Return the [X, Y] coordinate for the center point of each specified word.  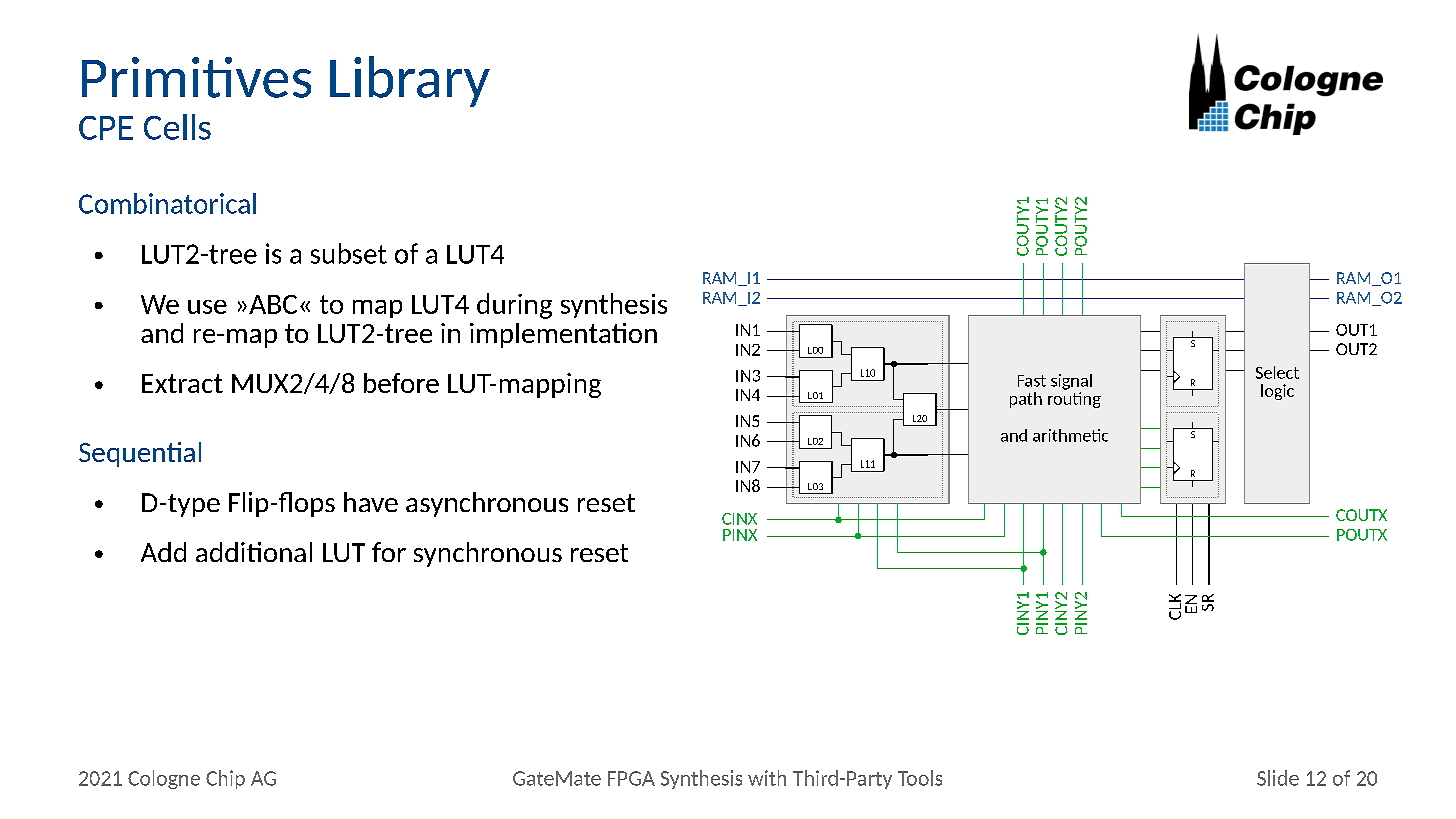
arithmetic [1070, 435]
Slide [1278, 778]
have [371, 502]
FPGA [631, 778]
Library [410, 81]
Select [1277, 372]
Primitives [196, 77]
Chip [225, 779]
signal [1071, 382]
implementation [563, 335]
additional [254, 552]
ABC [273, 304]
